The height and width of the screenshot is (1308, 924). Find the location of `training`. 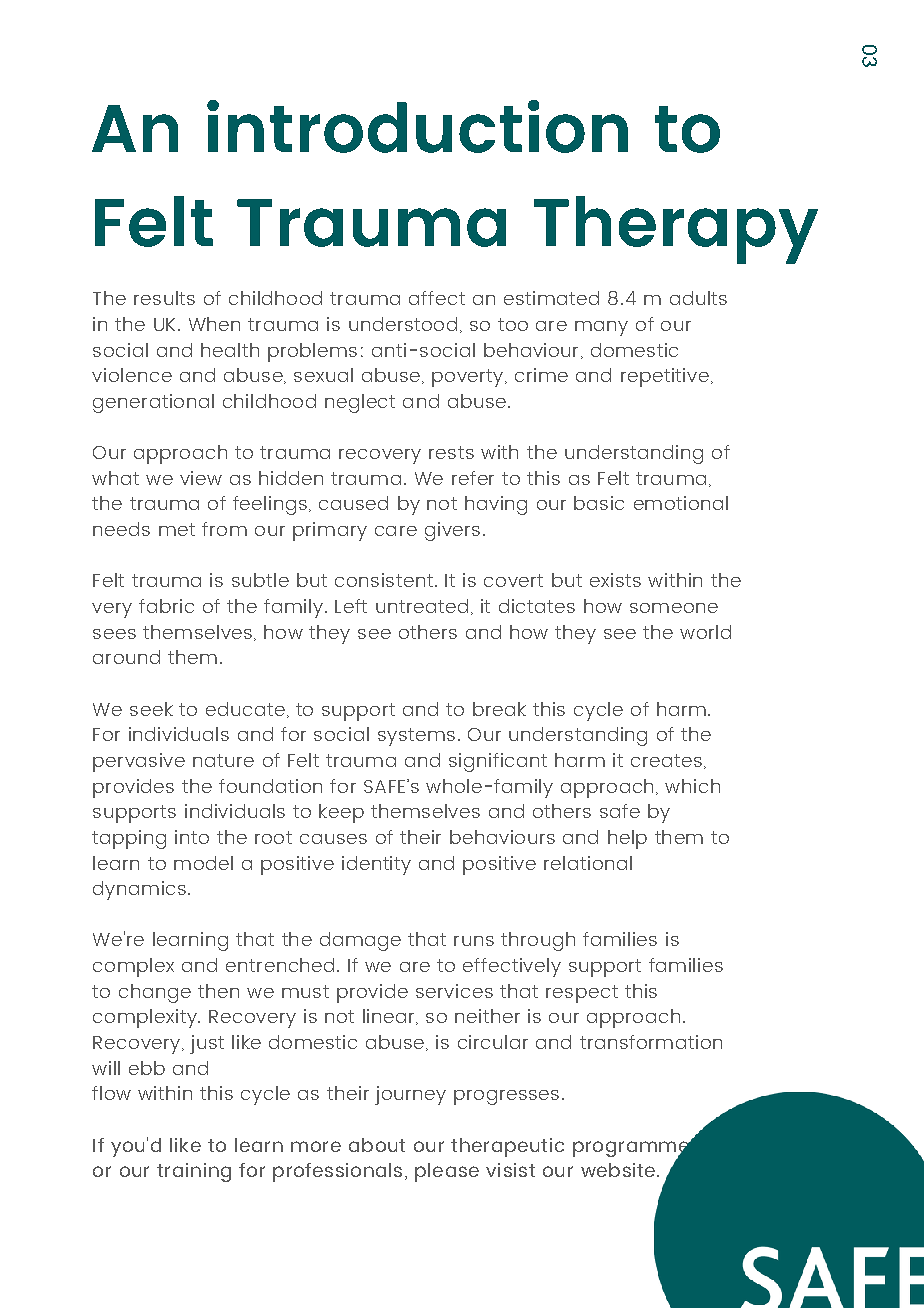

training is located at coordinates (194, 1172).
